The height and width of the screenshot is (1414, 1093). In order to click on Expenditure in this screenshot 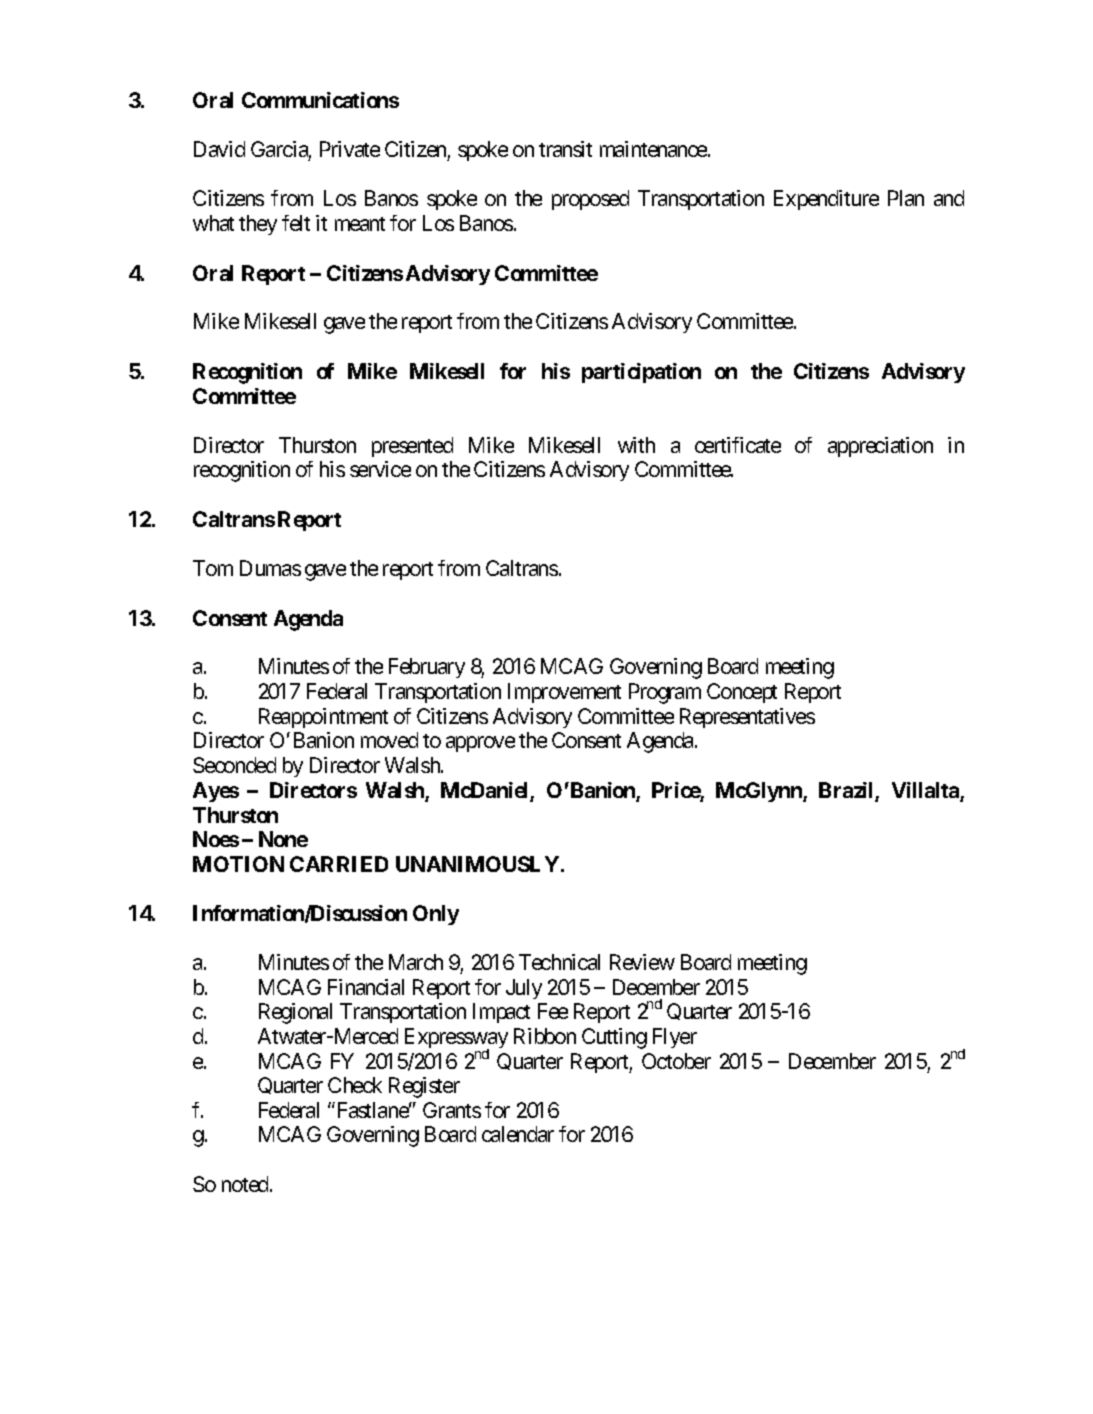, I will do `click(826, 200)`.
